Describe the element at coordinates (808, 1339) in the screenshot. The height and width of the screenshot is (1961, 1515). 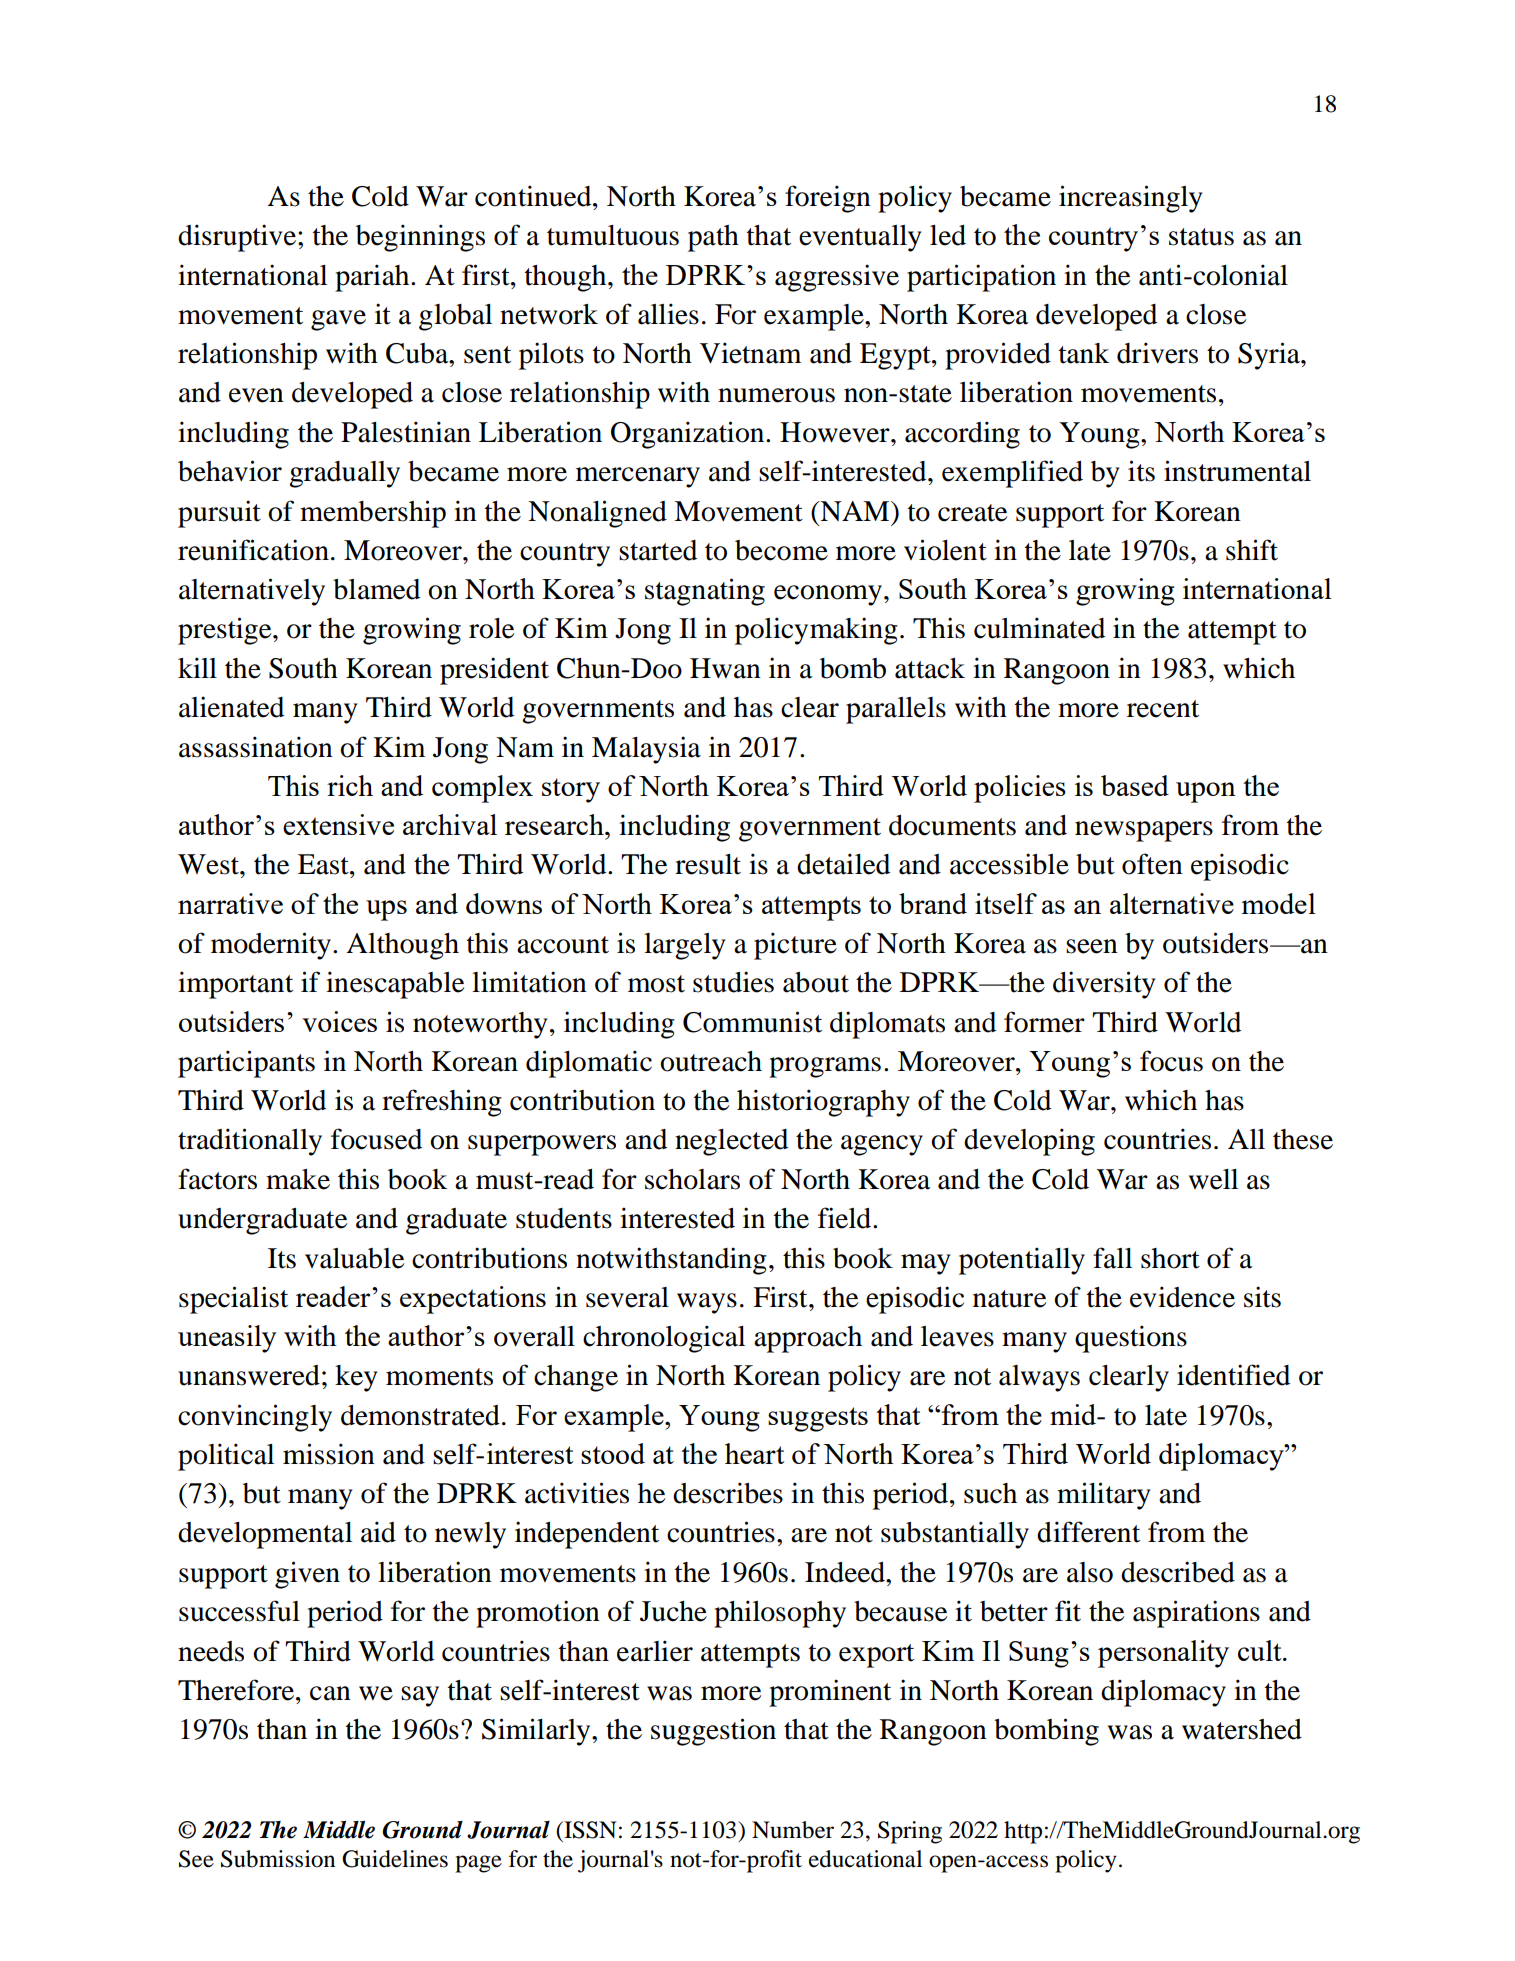
I see `approach` at that location.
